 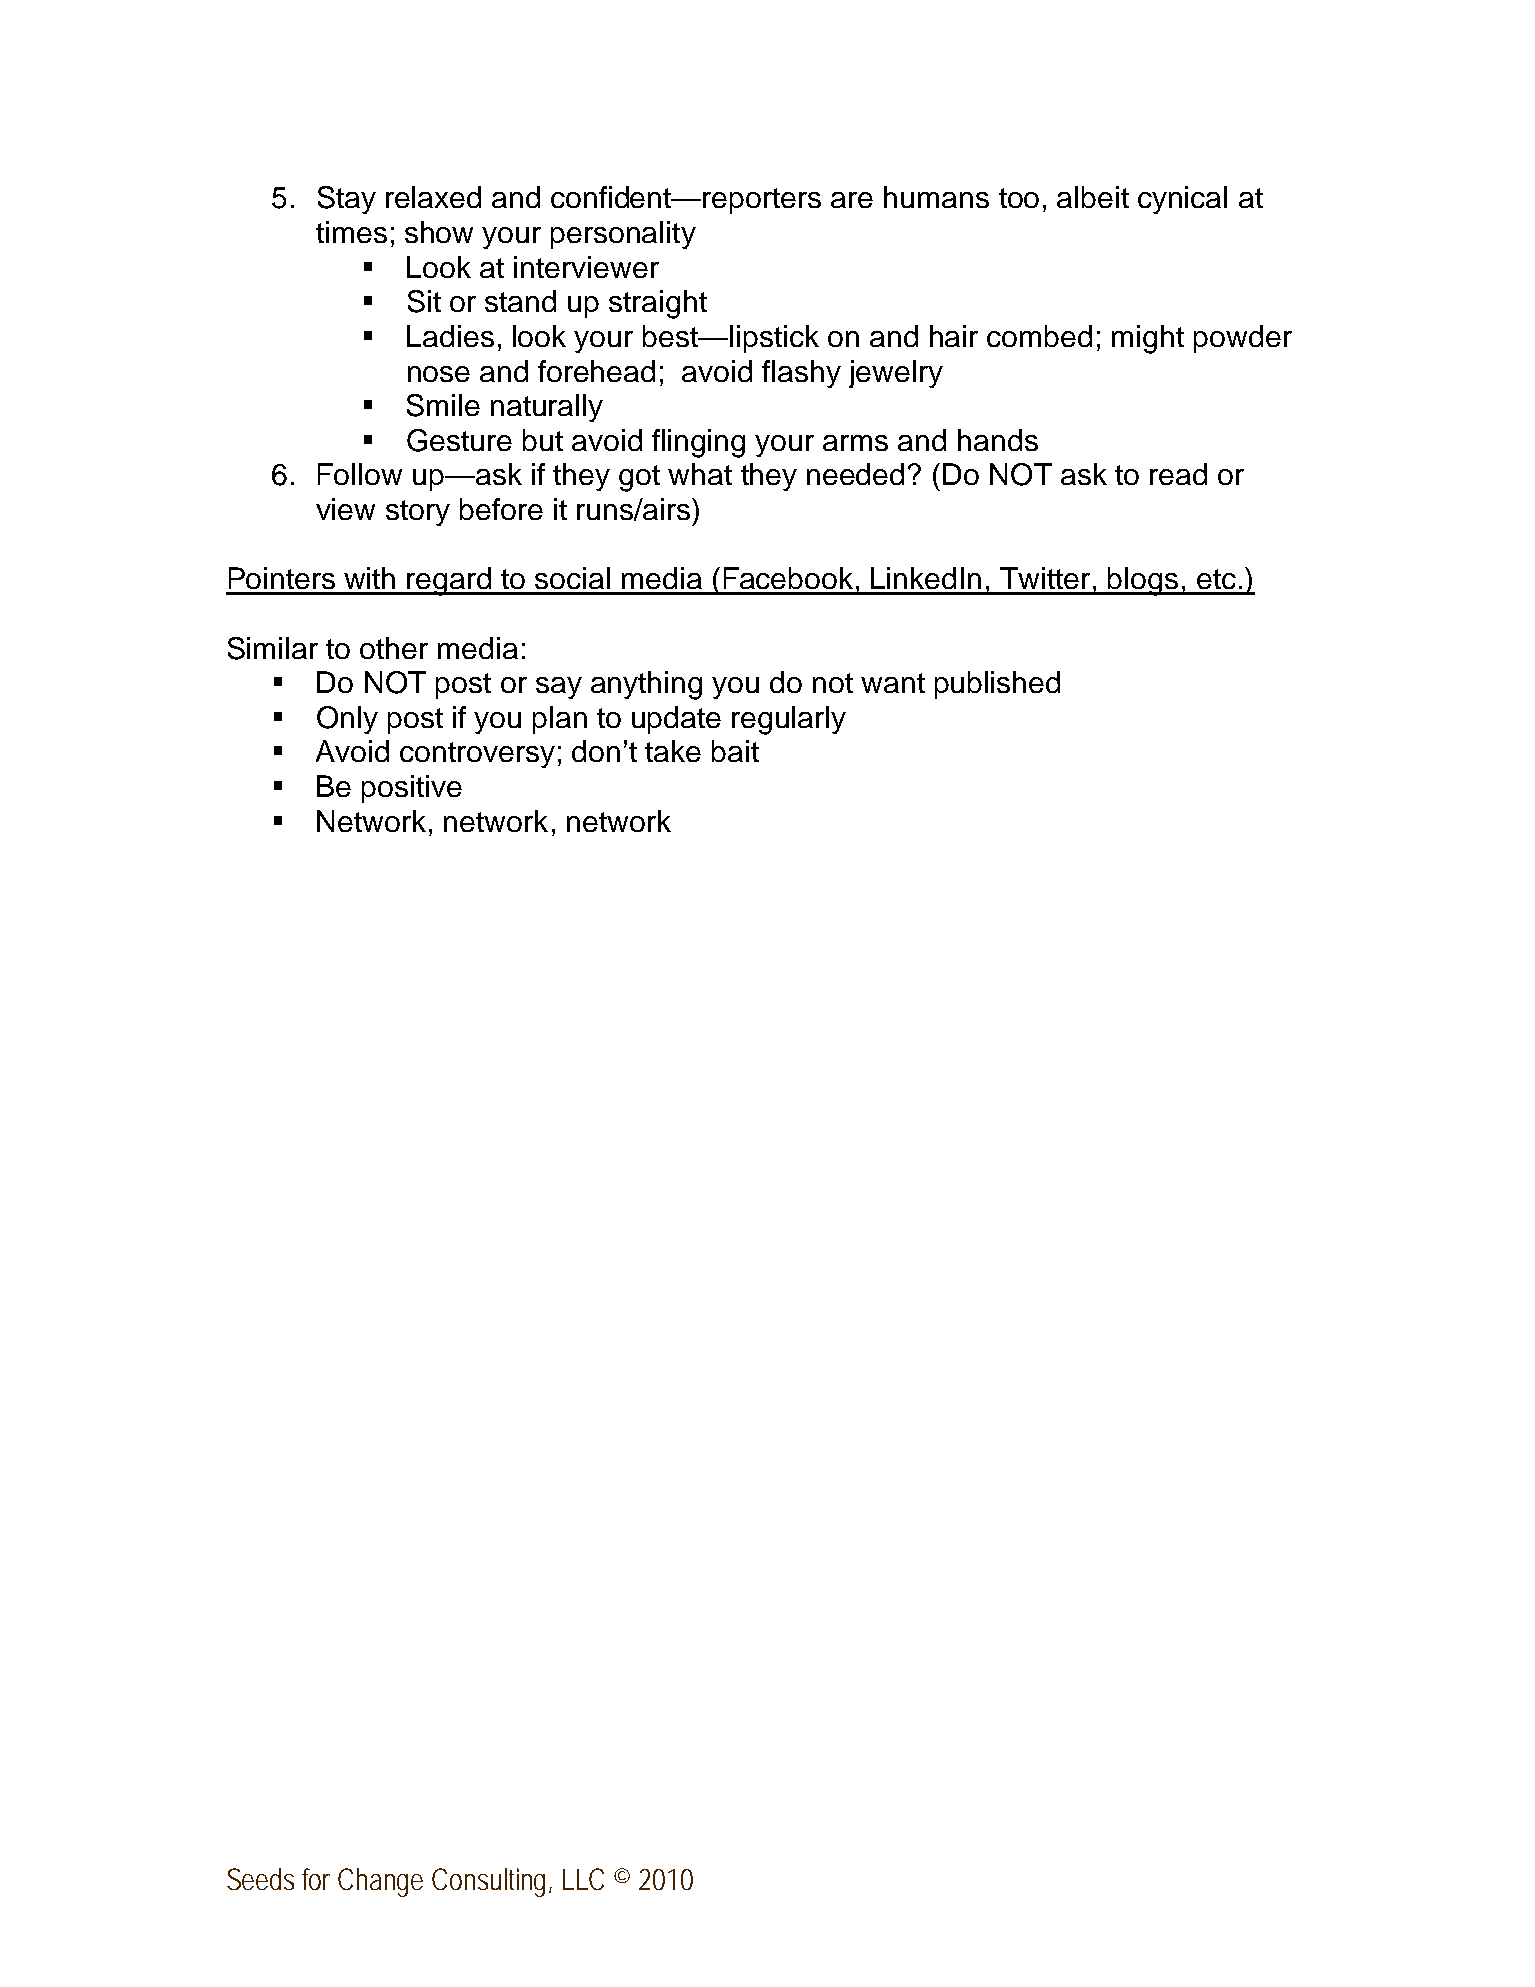 I want to click on Consulting, so click(x=491, y=1882).
